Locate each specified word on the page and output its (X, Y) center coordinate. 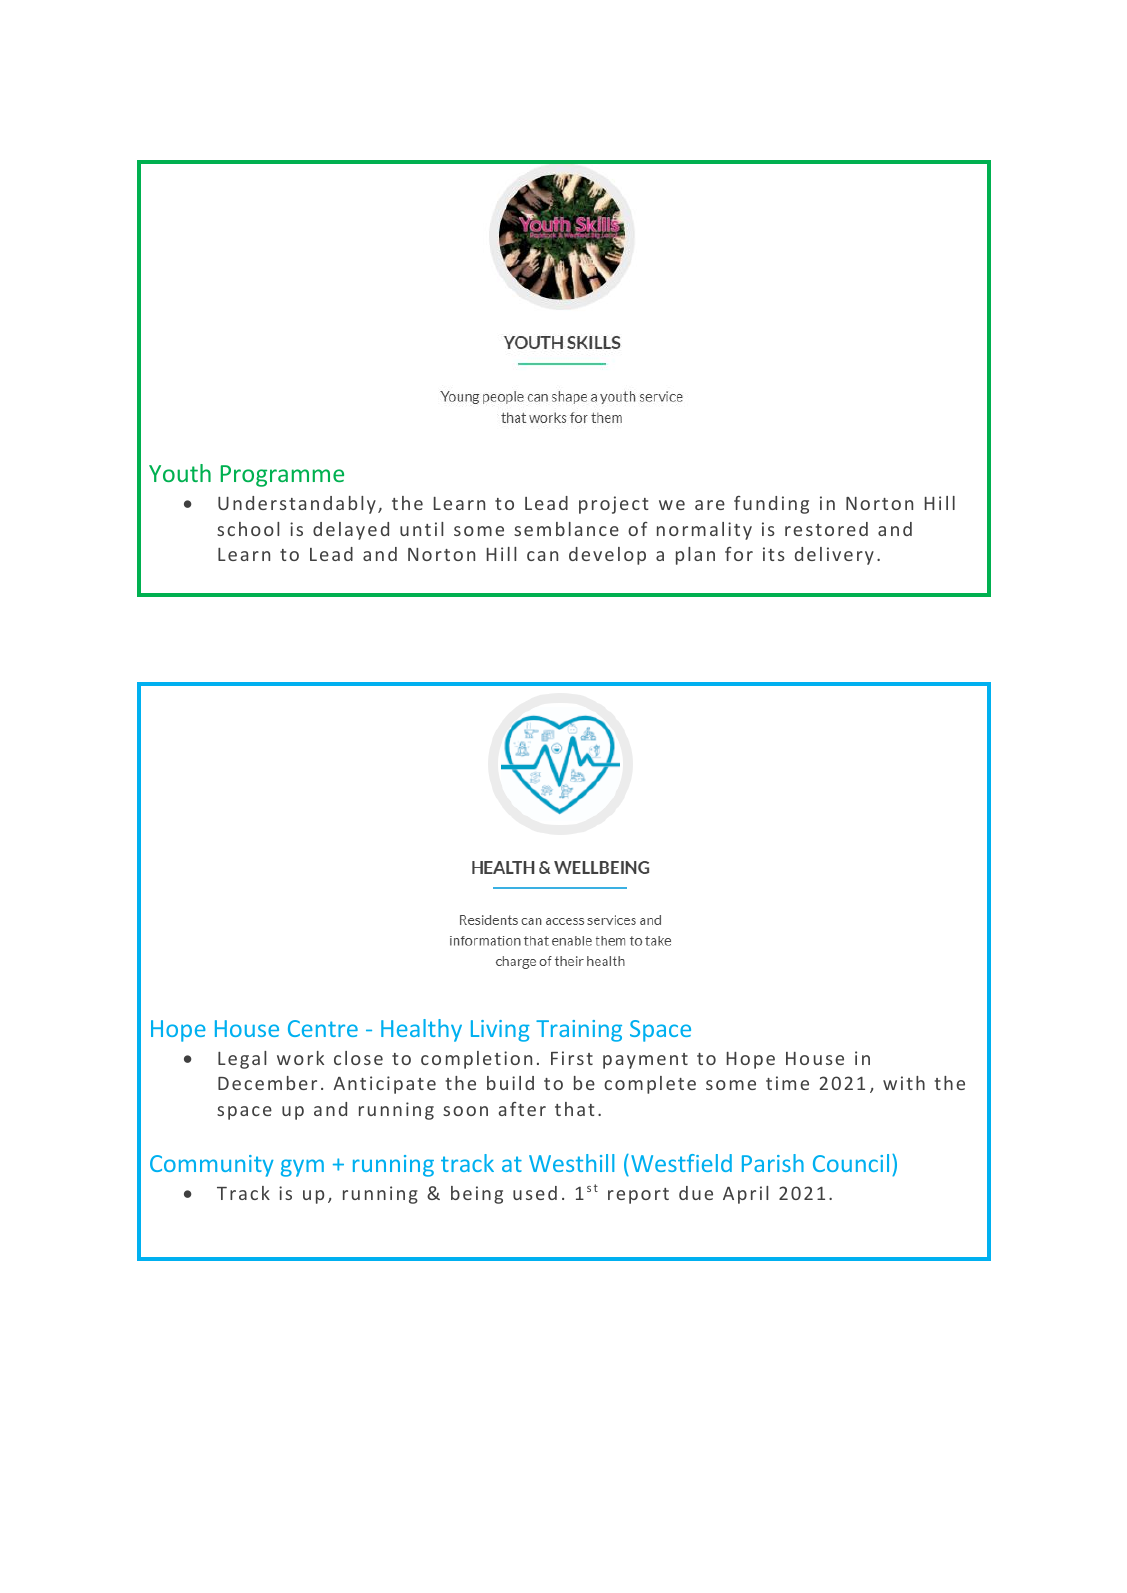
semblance (566, 529)
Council (851, 1163)
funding (771, 505)
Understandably (297, 505)
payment (645, 1061)
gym (302, 1168)
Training (579, 1031)
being (477, 1195)
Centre (323, 1028)
